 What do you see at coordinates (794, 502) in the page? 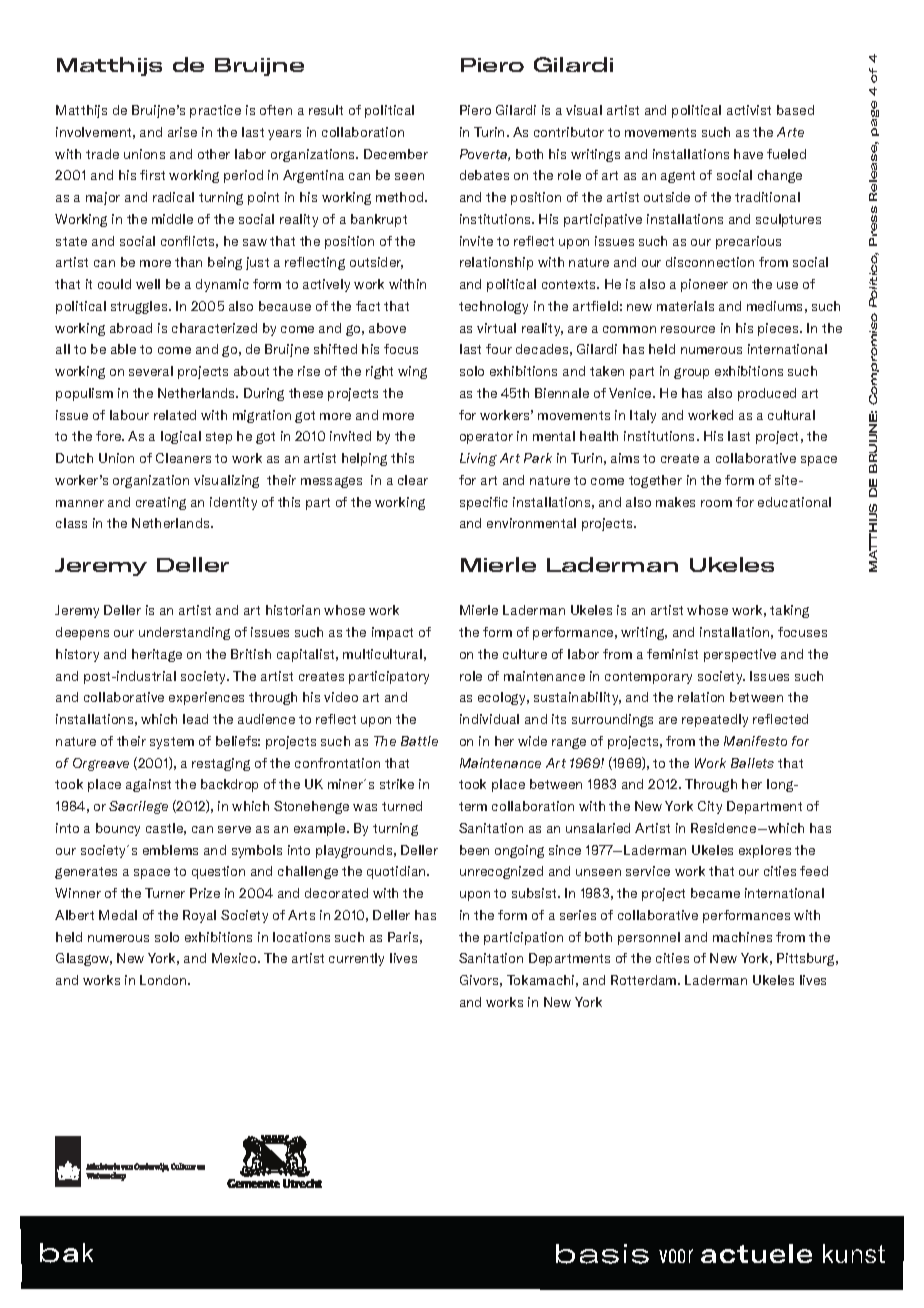
I see `educational` at bounding box center [794, 502].
